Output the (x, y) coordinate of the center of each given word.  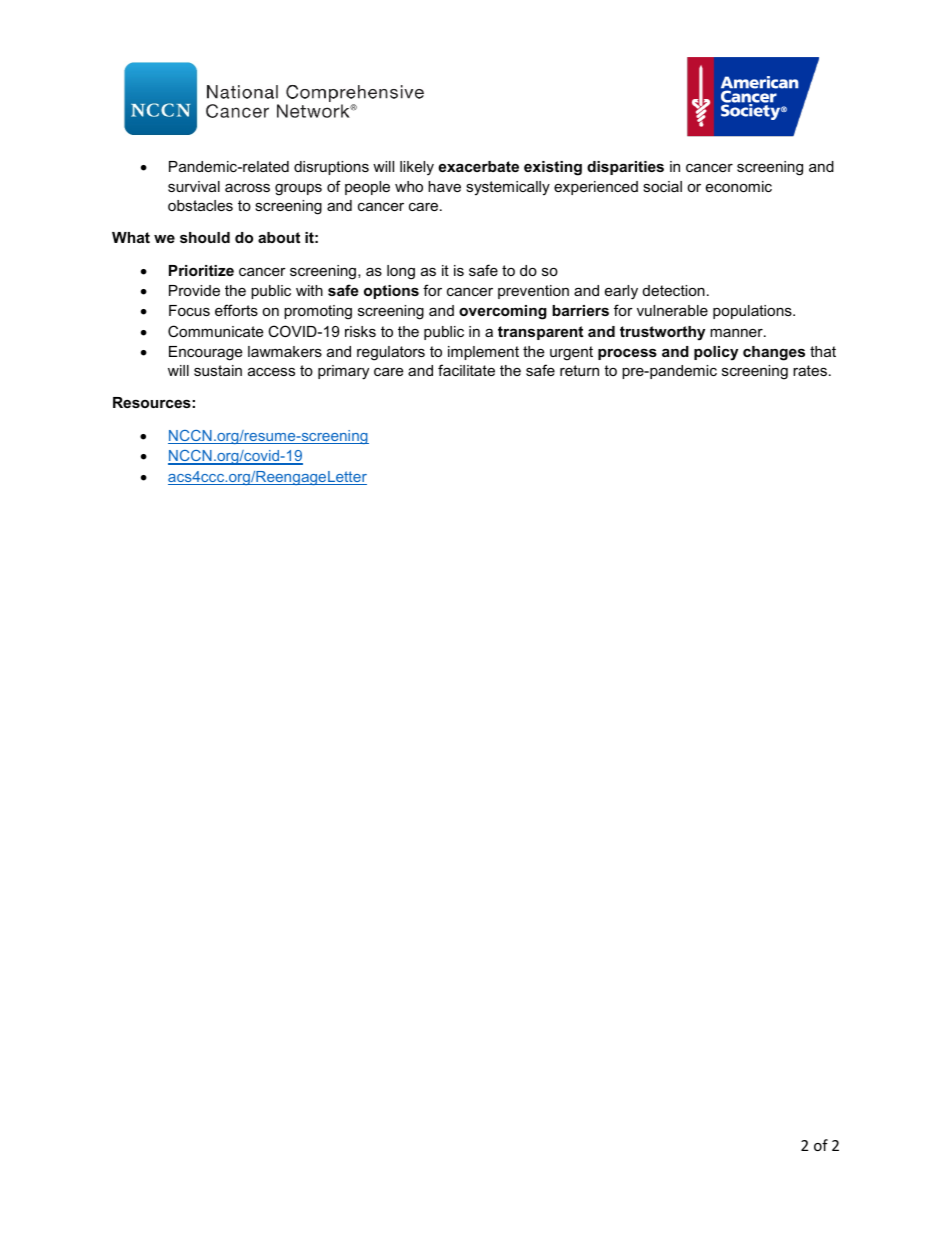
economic (739, 186)
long (401, 272)
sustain (218, 370)
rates (810, 370)
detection (674, 290)
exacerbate (478, 166)
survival (194, 186)
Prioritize (201, 270)
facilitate (466, 370)
